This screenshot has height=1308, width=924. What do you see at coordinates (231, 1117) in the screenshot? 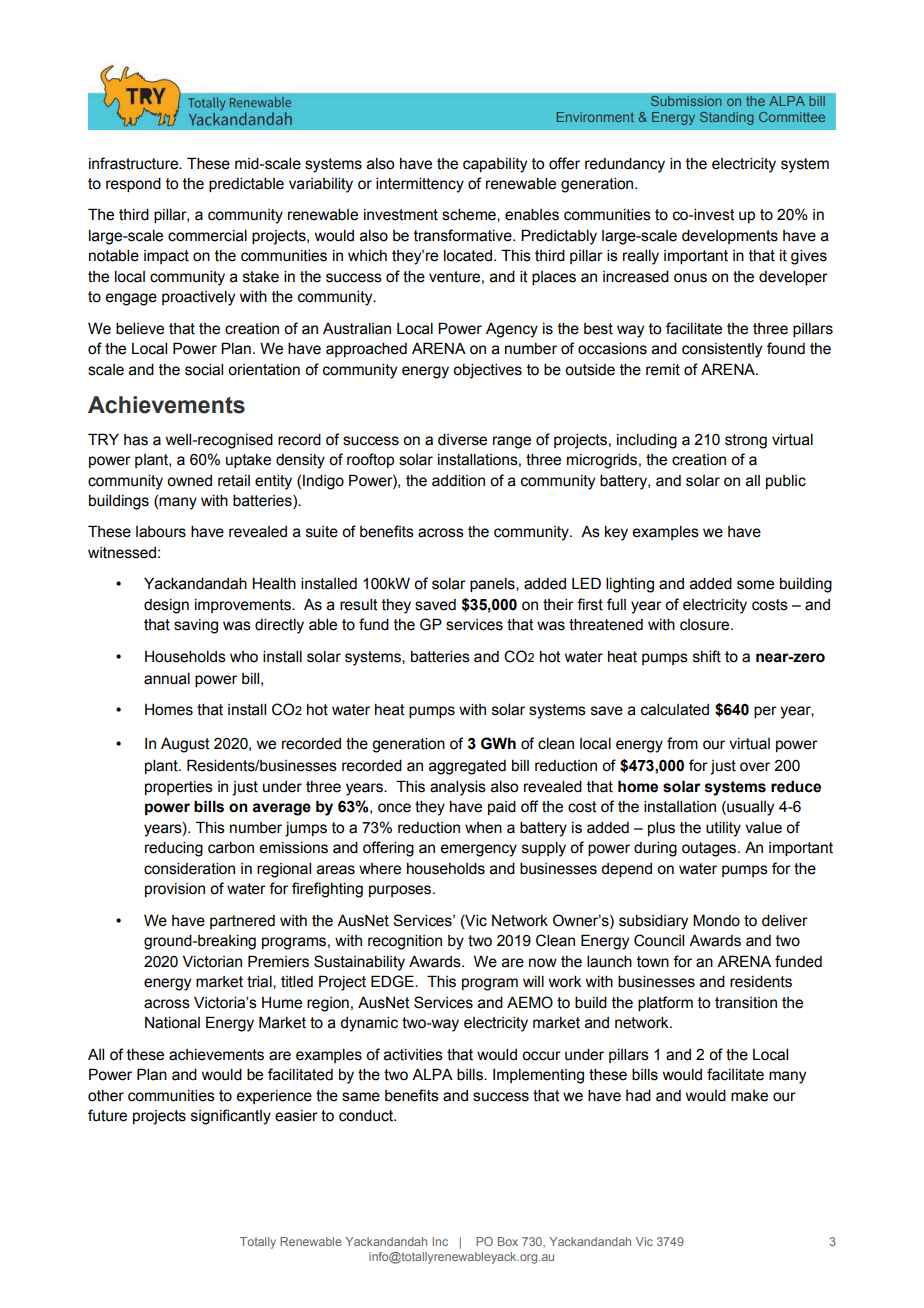
I see `significantly` at bounding box center [231, 1117].
